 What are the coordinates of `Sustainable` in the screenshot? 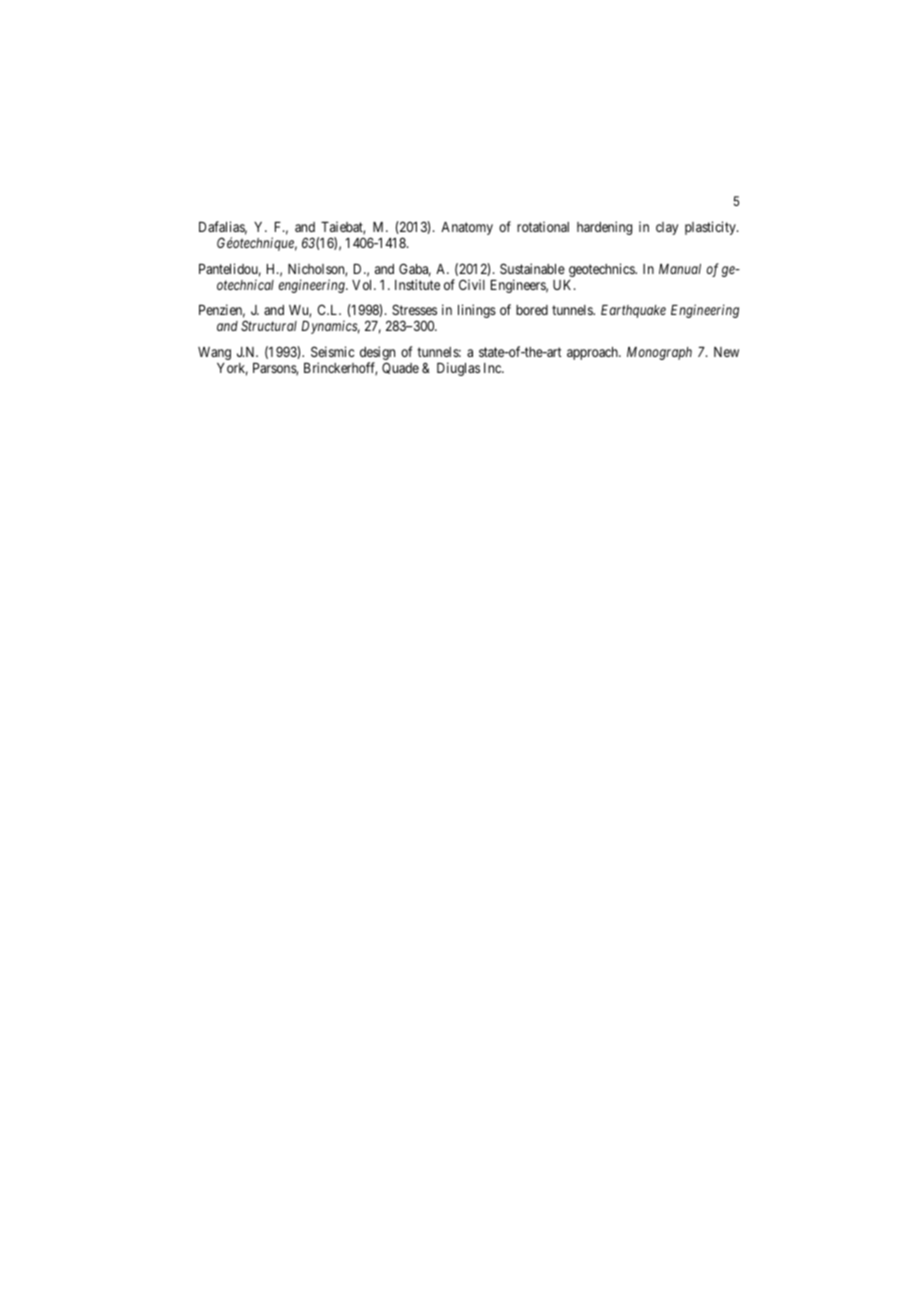 It's located at (532, 268).
